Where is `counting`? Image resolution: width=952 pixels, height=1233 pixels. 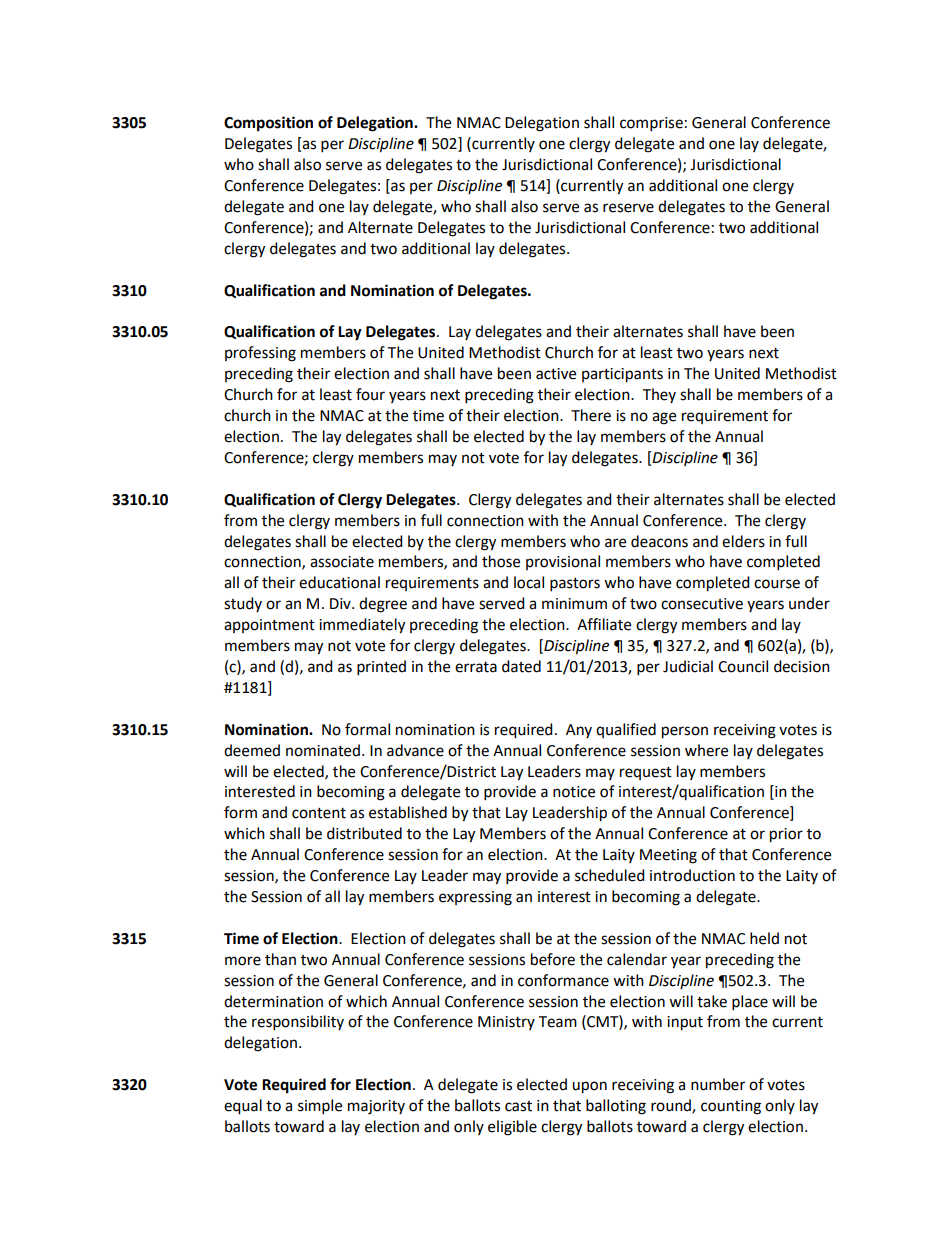 counting is located at coordinates (731, 1107).
